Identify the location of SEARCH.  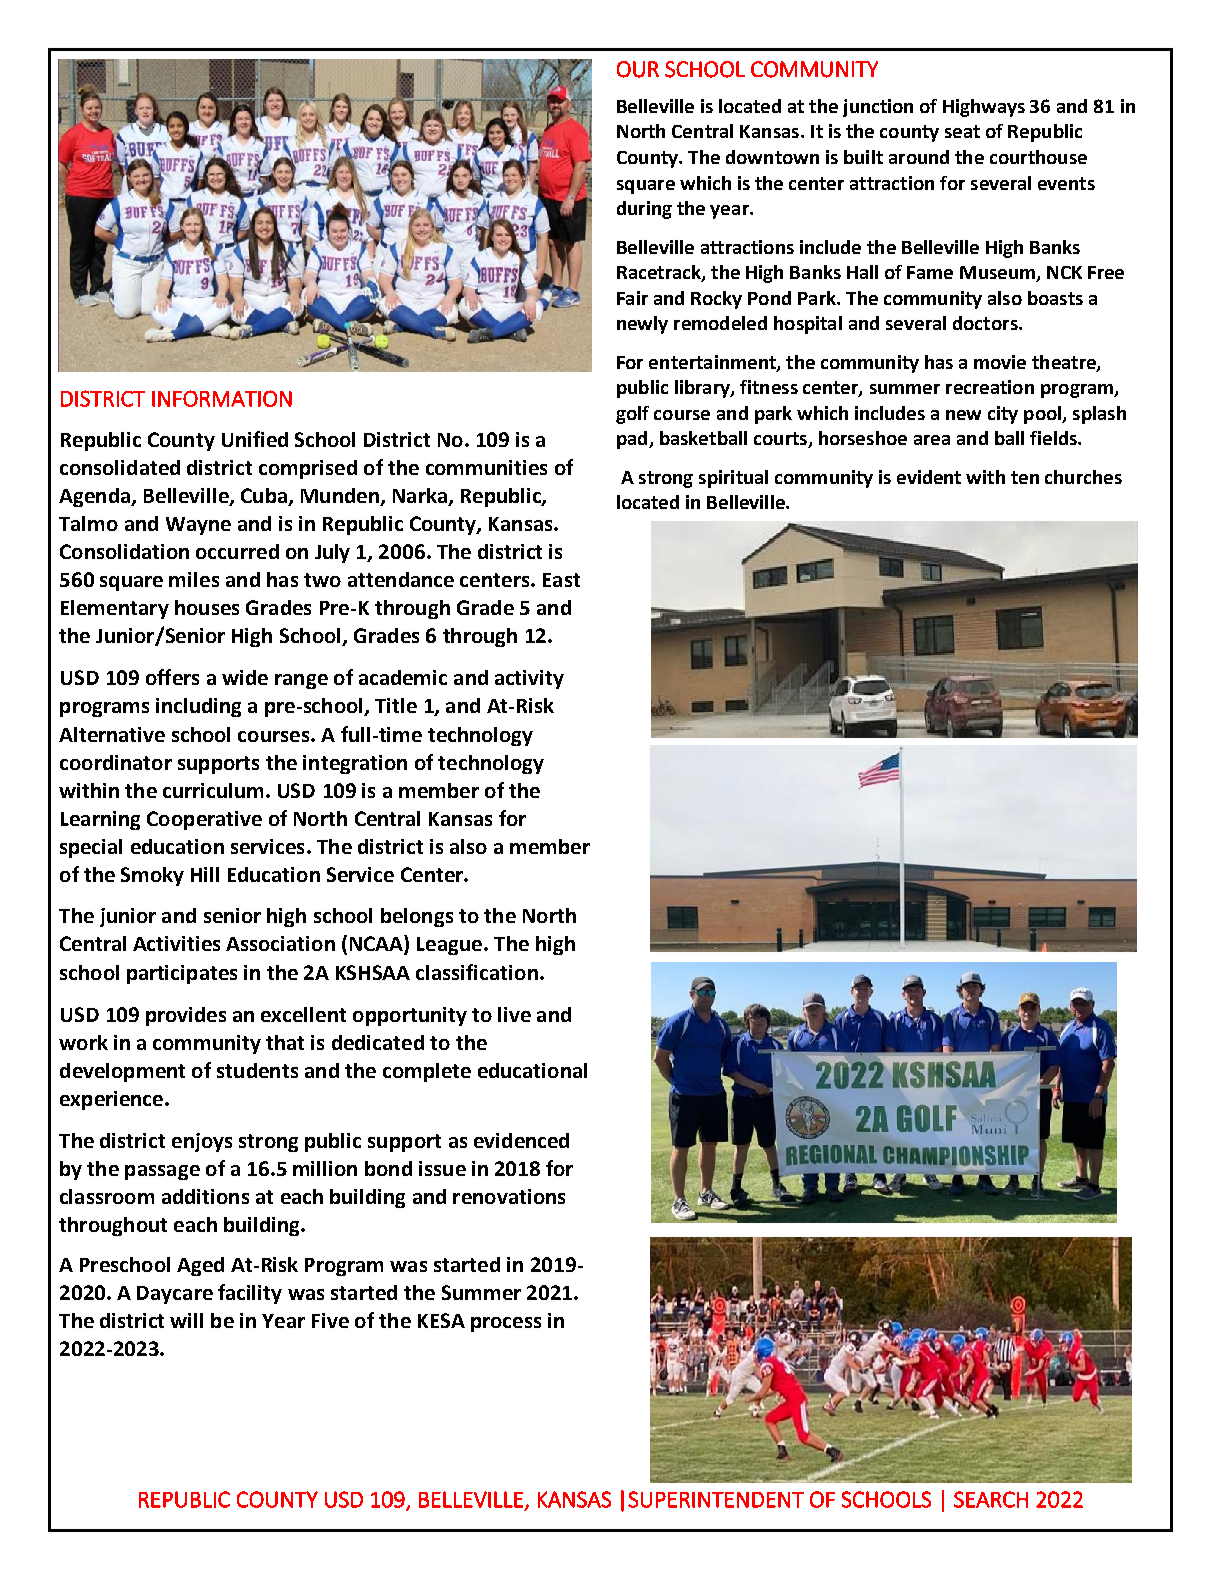
(991, 1499).
